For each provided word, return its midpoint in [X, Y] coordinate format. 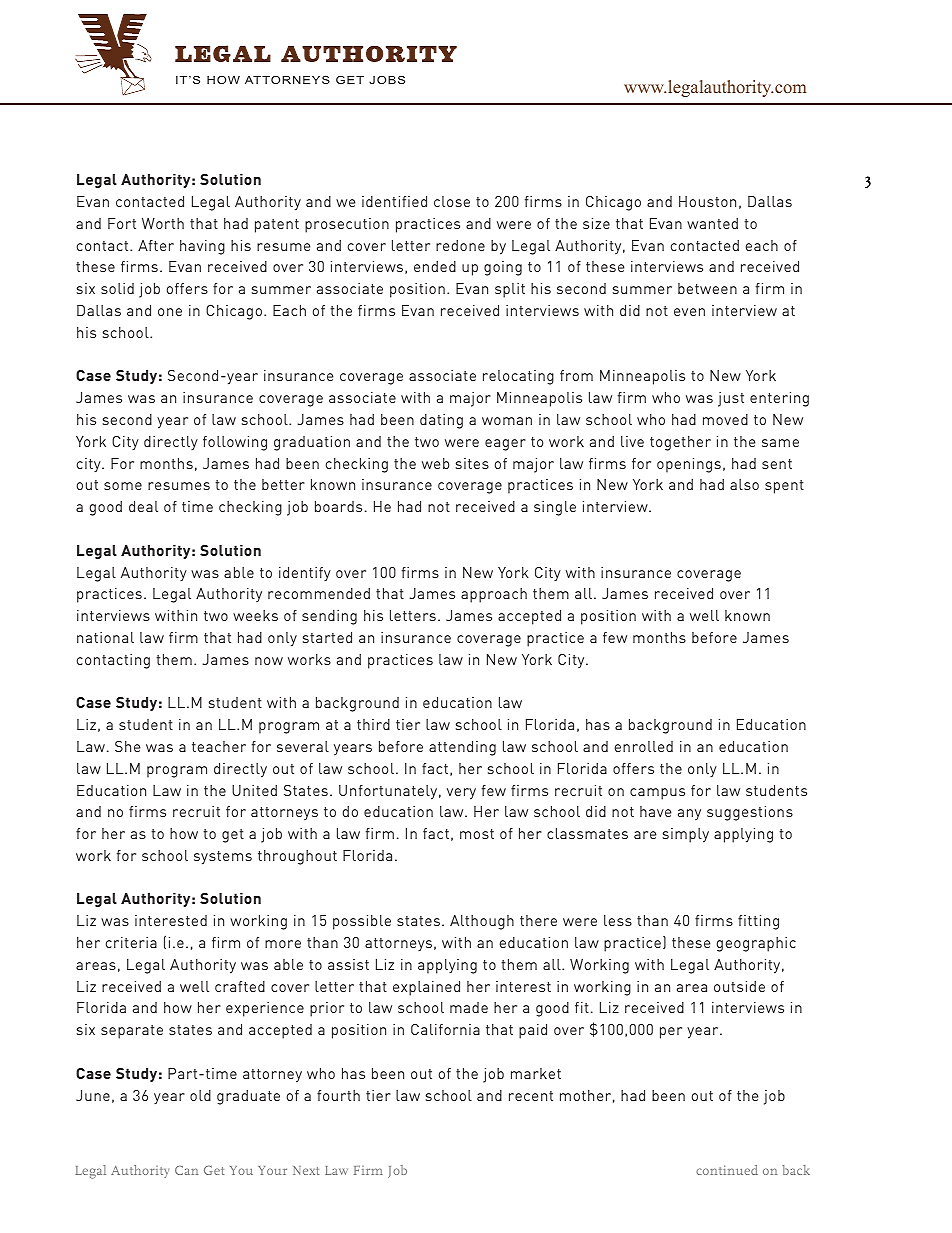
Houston [707, 201]
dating [441, 421]
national [105, 637]
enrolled [644, 746]
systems [223, 858]
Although [482, 922]
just [731, 399]
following [235, 443]
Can [186, 1170]
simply [686, 835]
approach [494, 595]
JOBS [387, 79]
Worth [163, 223]
